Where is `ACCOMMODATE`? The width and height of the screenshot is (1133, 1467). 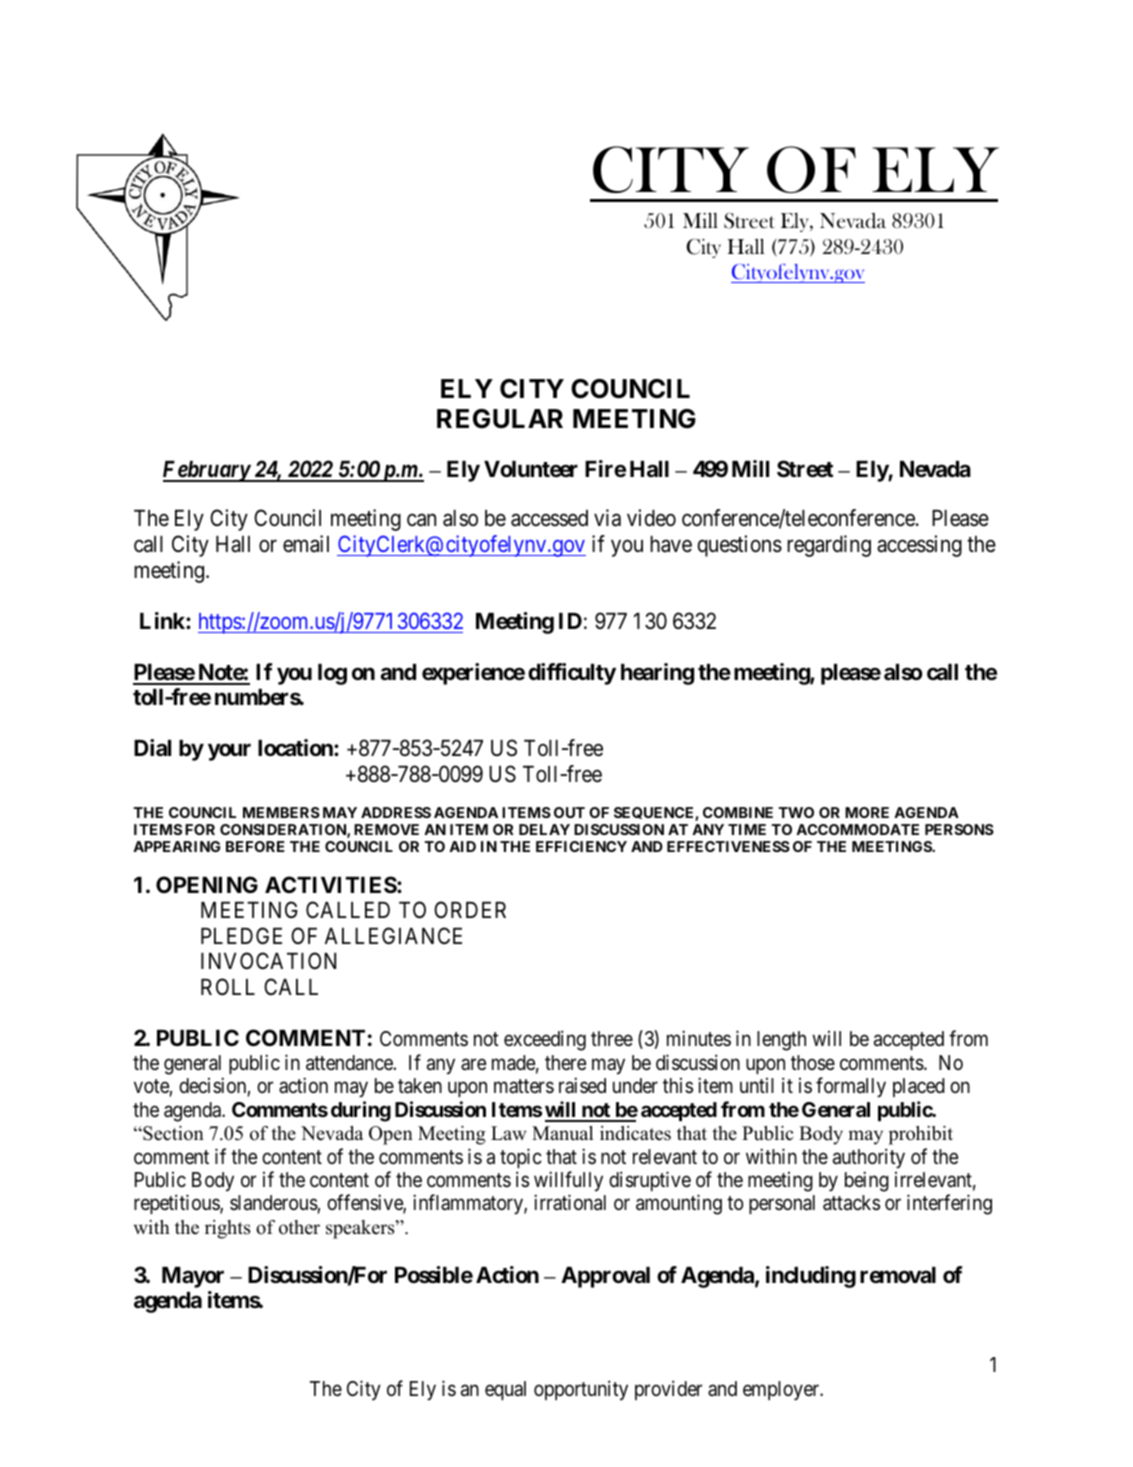 ACCOMMODATE is located at coordinates (857, 829).
